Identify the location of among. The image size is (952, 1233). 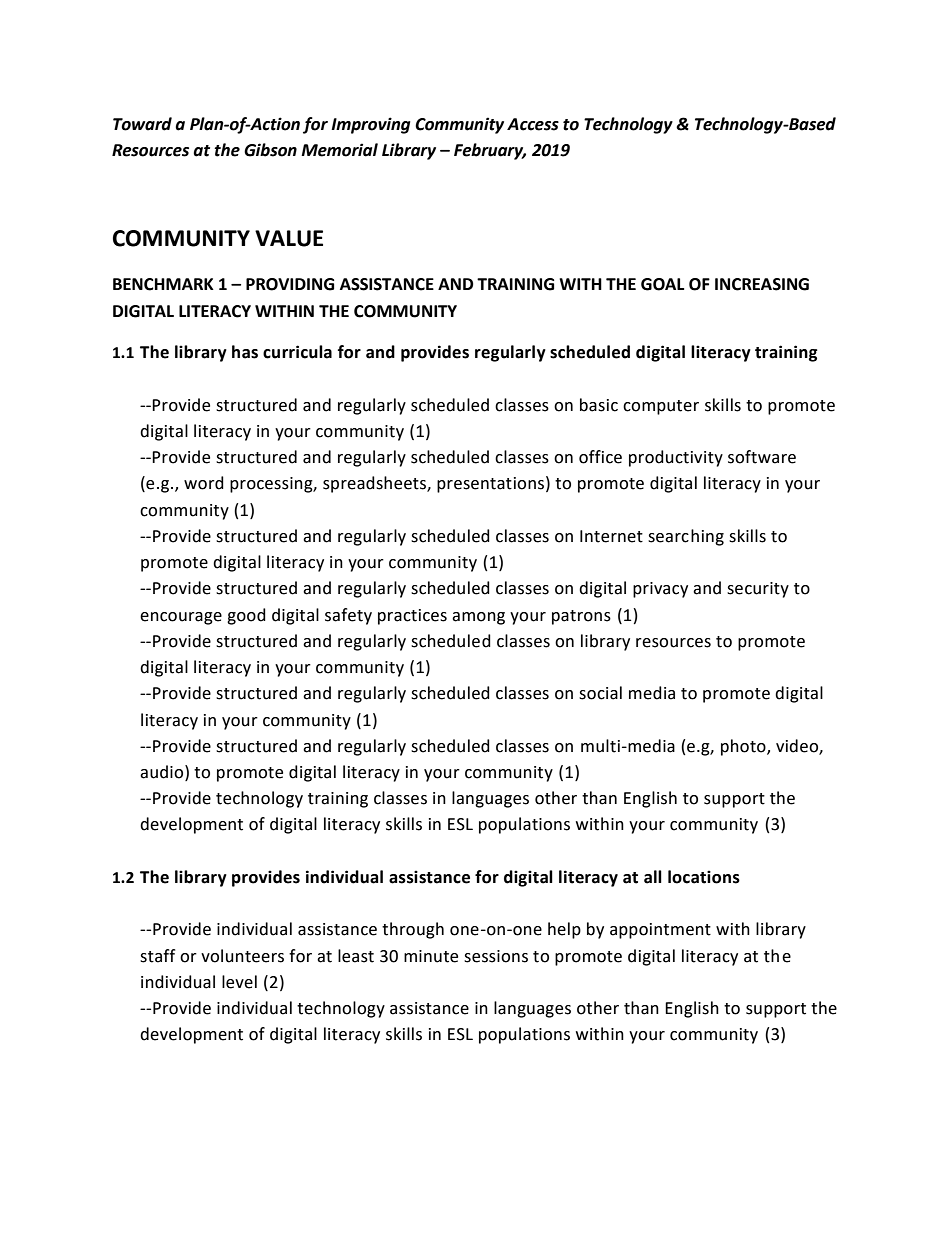
(478, 618).
